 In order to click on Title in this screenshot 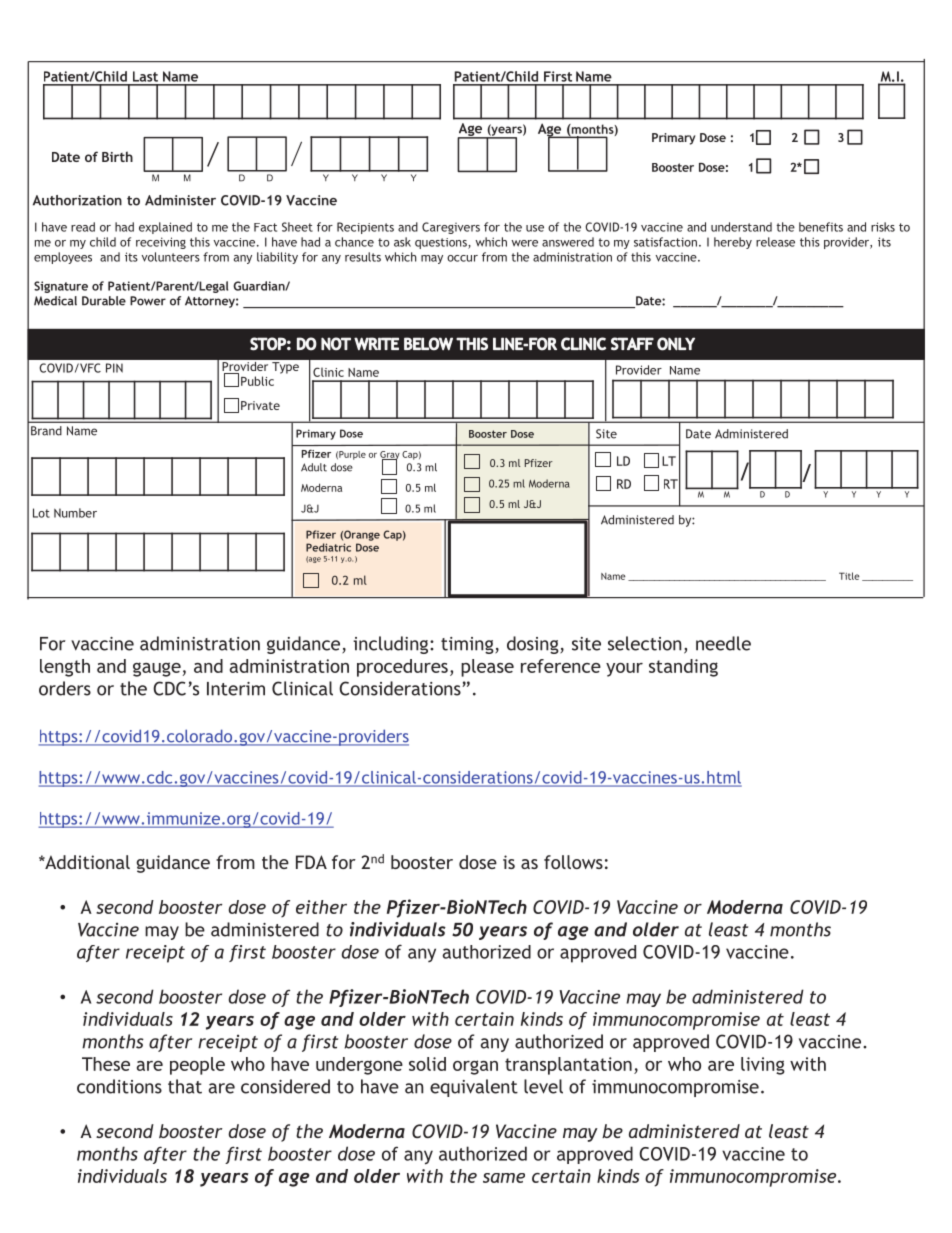, I will do `click(849, 576)`.
